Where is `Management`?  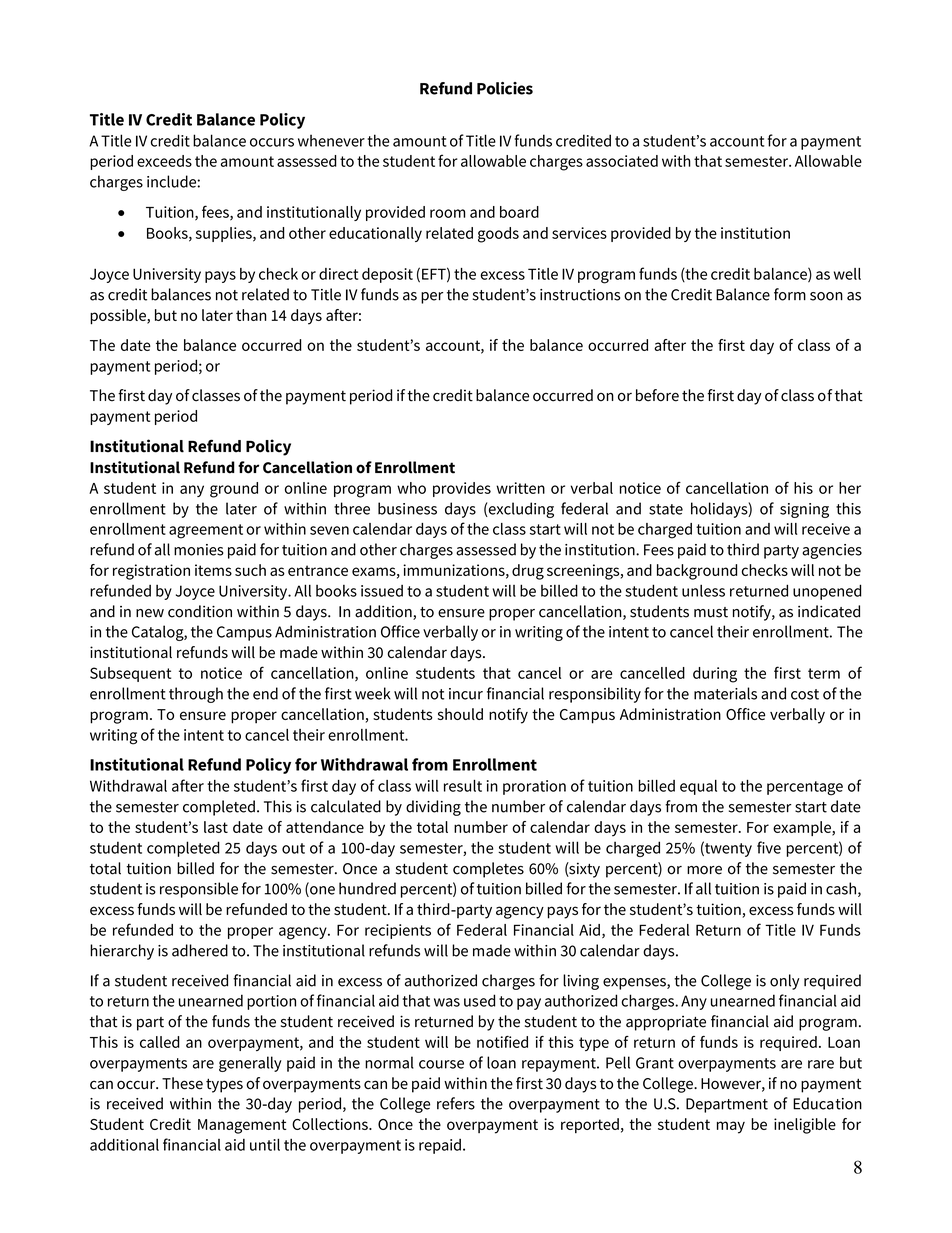 Management is located at coordinates (242, 1126).
